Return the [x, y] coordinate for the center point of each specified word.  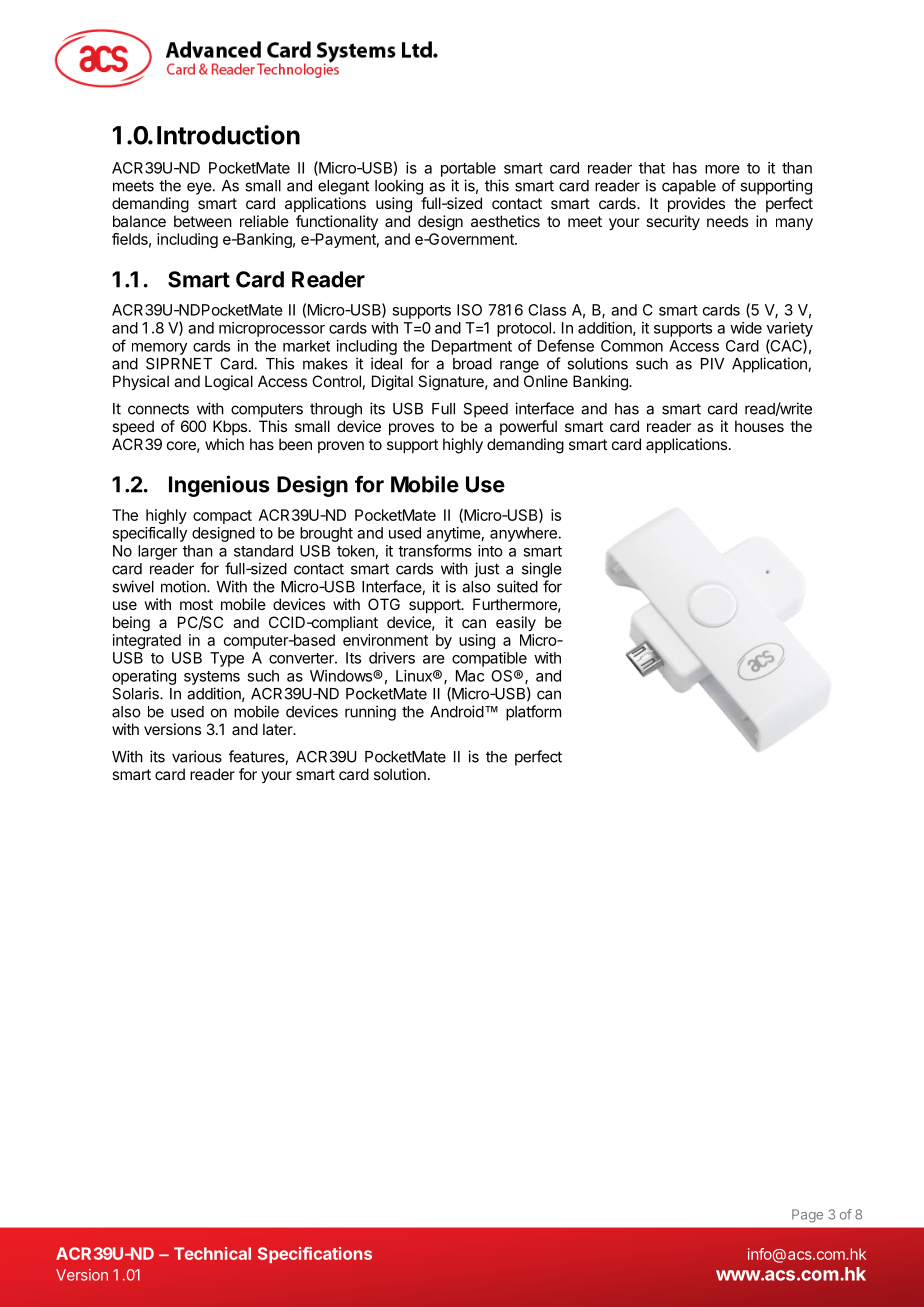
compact [222, 517]
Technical [212, 1253]
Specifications [315, 1255]
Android [457, 711]
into [490, 551]
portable [468, 169]
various [197, 756]
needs [727, 221]
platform [533, 713]
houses [759, 426]
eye [199, 188]
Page [807, 1216]
